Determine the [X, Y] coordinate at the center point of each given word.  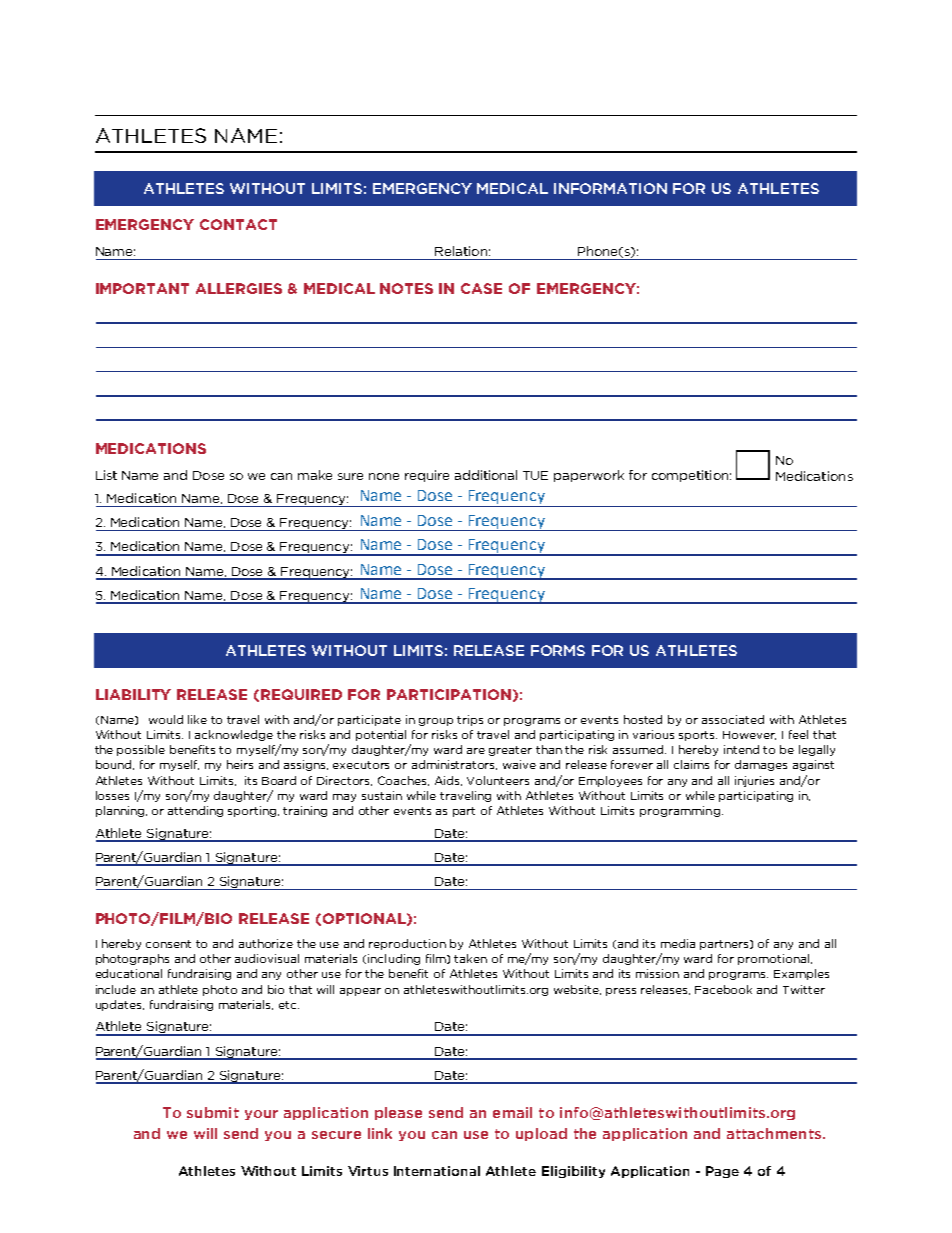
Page [722, 1172]
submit [213, 1112]
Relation [461, 251]
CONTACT [238, 224]
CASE [481, 288]
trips [470, 720]
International [437, 1171]
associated [733, 719]
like [197, 719]
